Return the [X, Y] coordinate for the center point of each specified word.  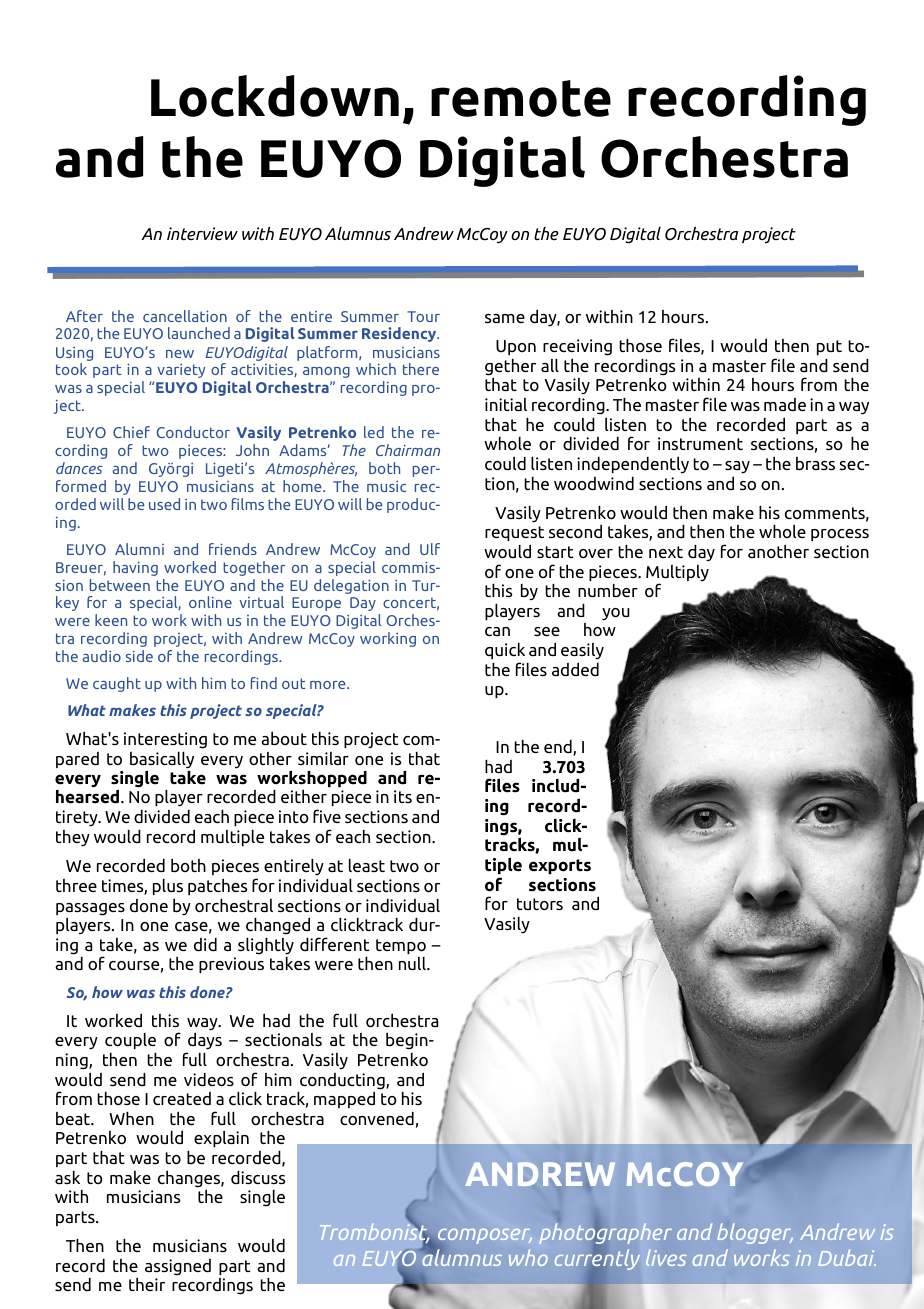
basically [162, 761]
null [413, 963]
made [785, 404]
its [403, 796]
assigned [178, 1267]
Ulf [430, 549]
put [829, 347]
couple [130, 1041]
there [421, 369]
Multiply [677, 574]
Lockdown [275, 96]
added [575, 669]
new [180, 354]
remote [521, 98]
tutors [540, 904]
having [135, 568]
